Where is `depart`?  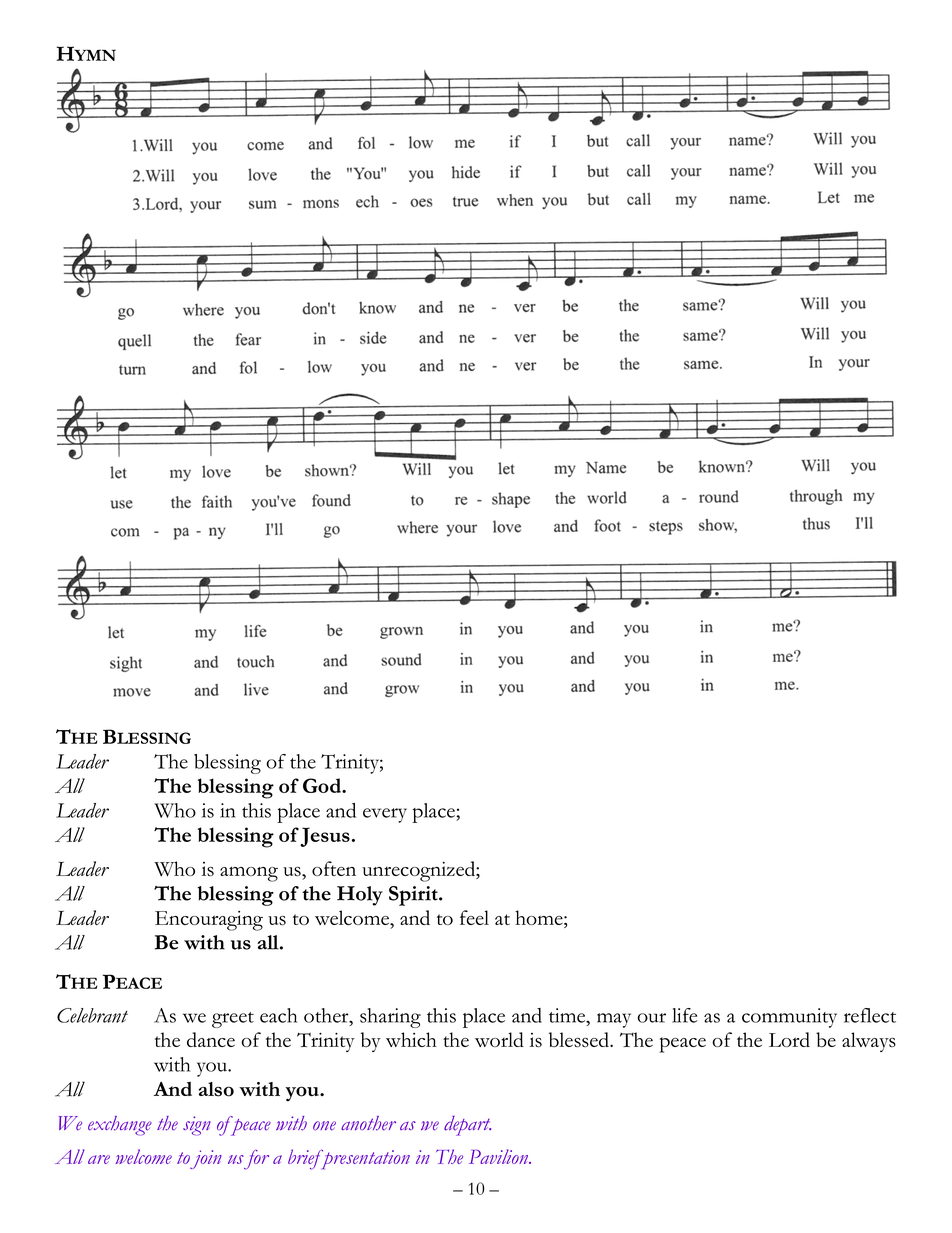
depart is located at coordinates (467, 1126).
